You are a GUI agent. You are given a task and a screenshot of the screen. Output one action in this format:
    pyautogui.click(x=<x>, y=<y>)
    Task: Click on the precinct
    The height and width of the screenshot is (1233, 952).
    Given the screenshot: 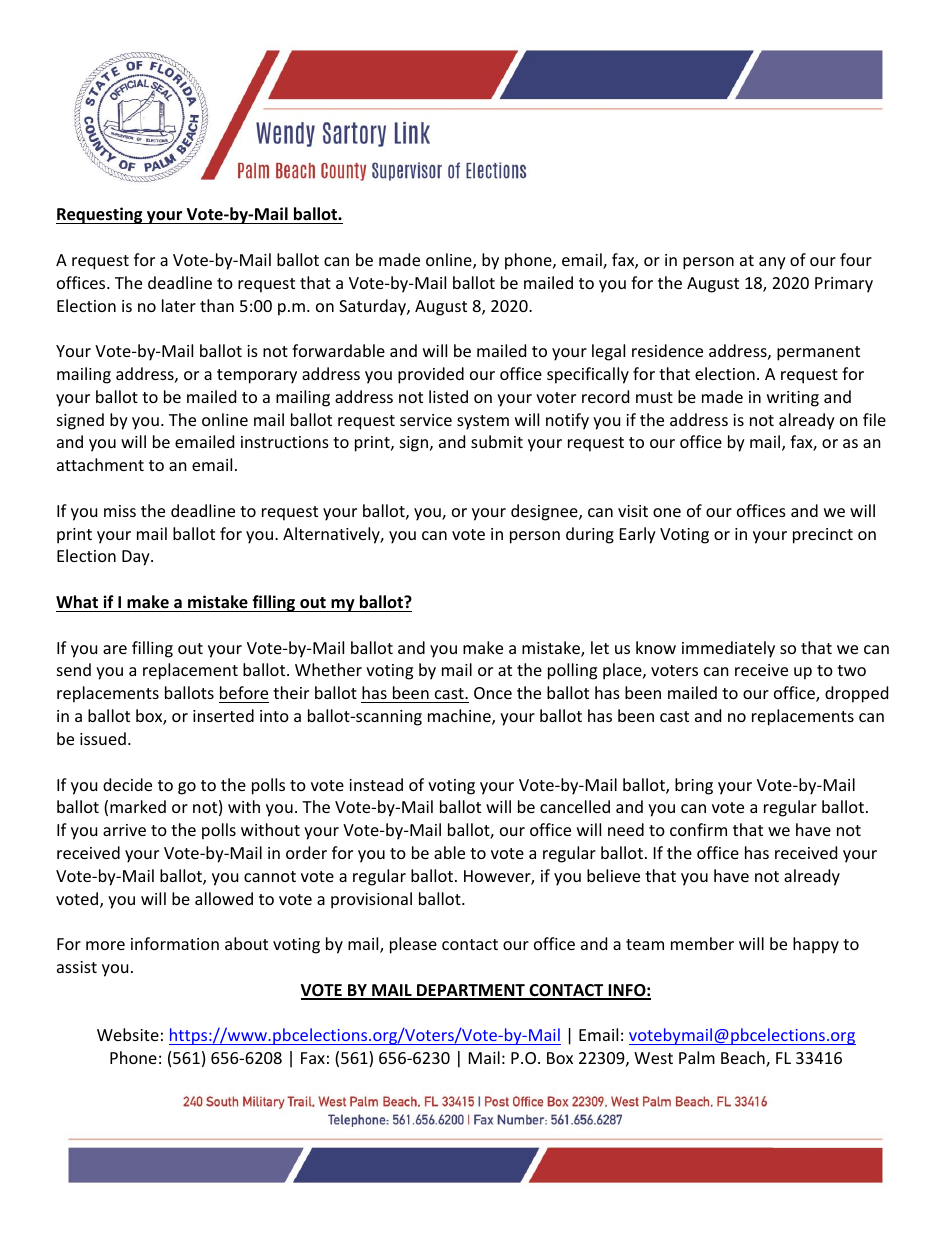 What is the action you would take?
    pyautogui.click(x=823, y=536)
